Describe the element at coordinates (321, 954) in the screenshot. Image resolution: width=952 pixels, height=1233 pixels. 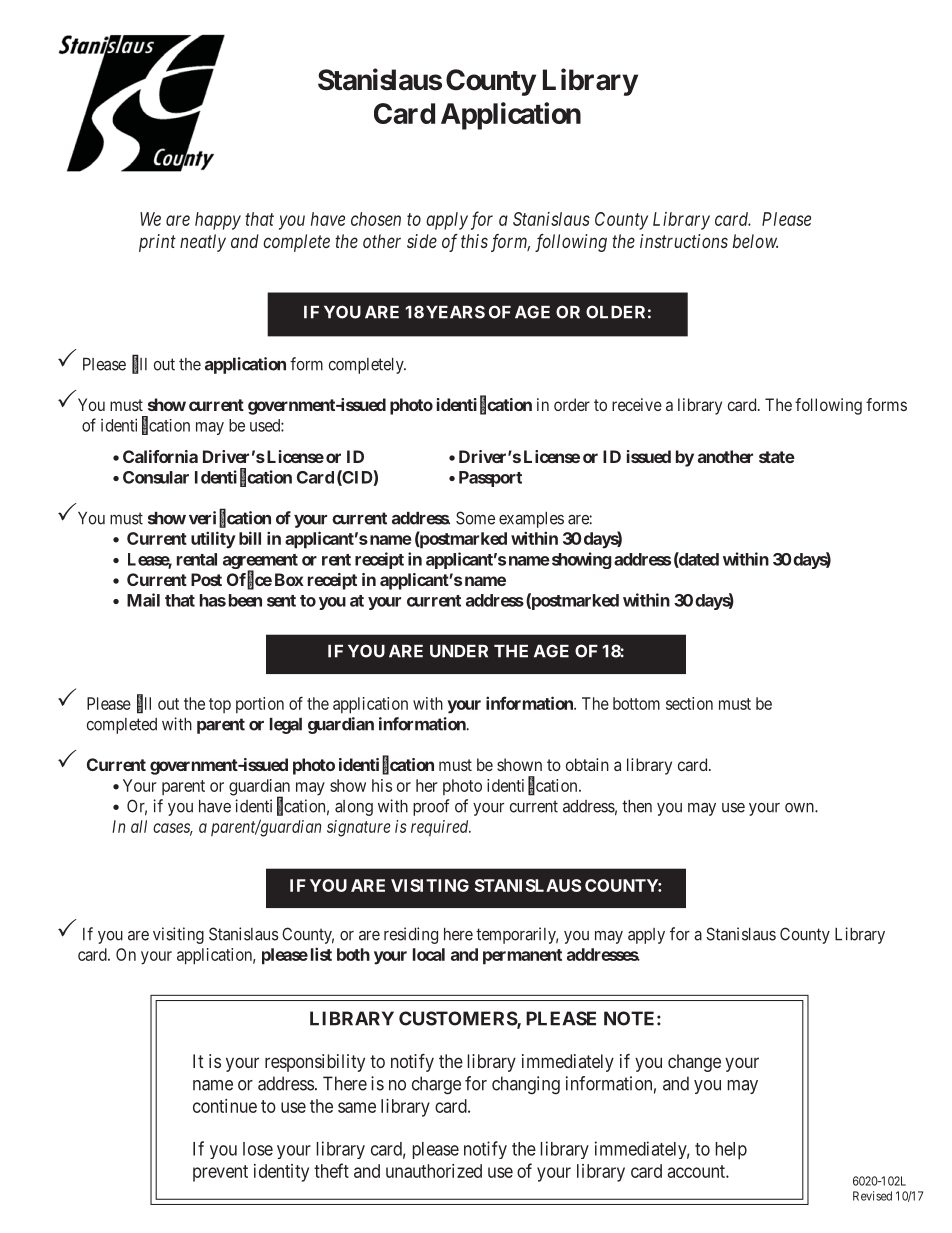
I see `list` at that location.
